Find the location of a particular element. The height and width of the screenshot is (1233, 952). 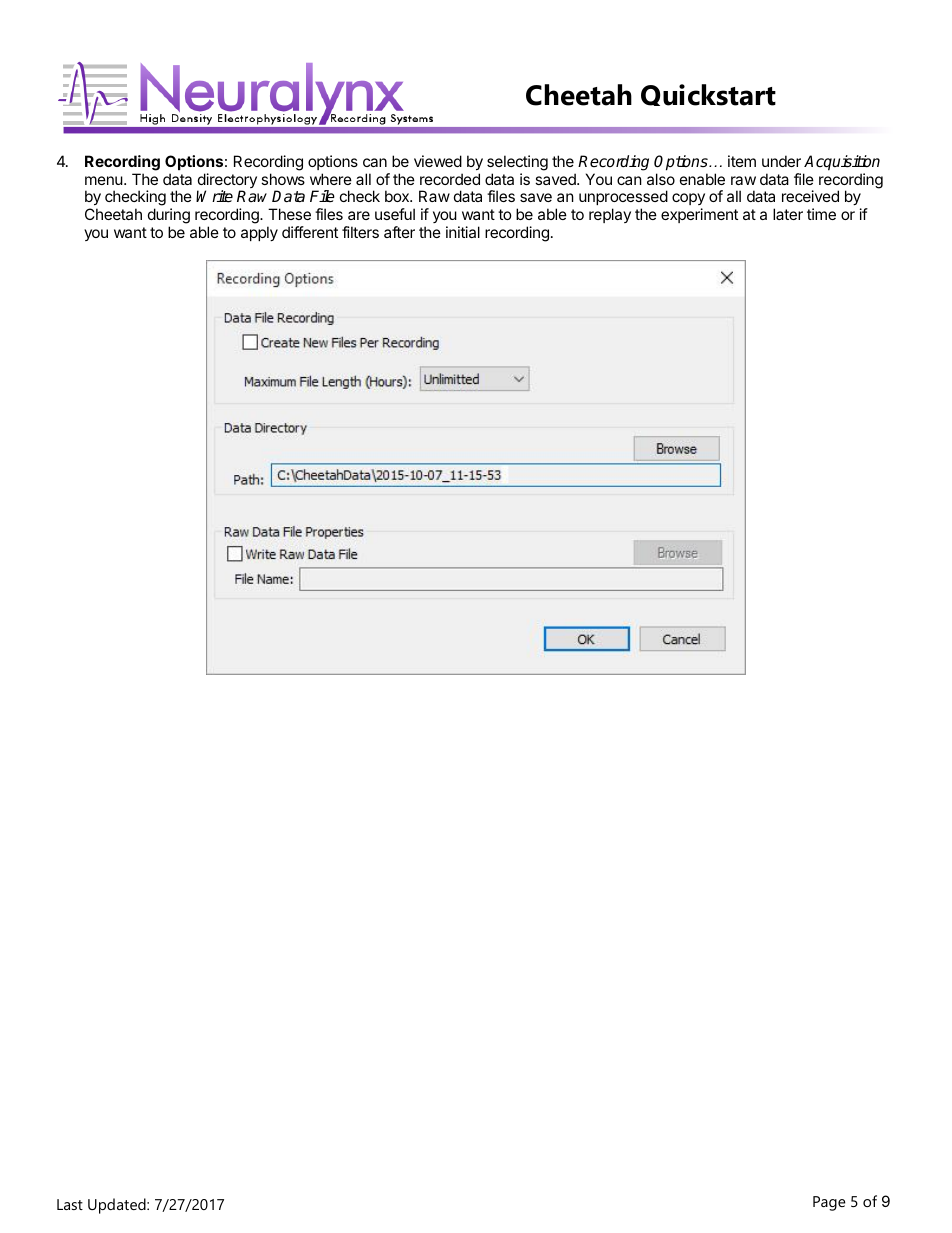

time is located at coordinates (821, 214).
